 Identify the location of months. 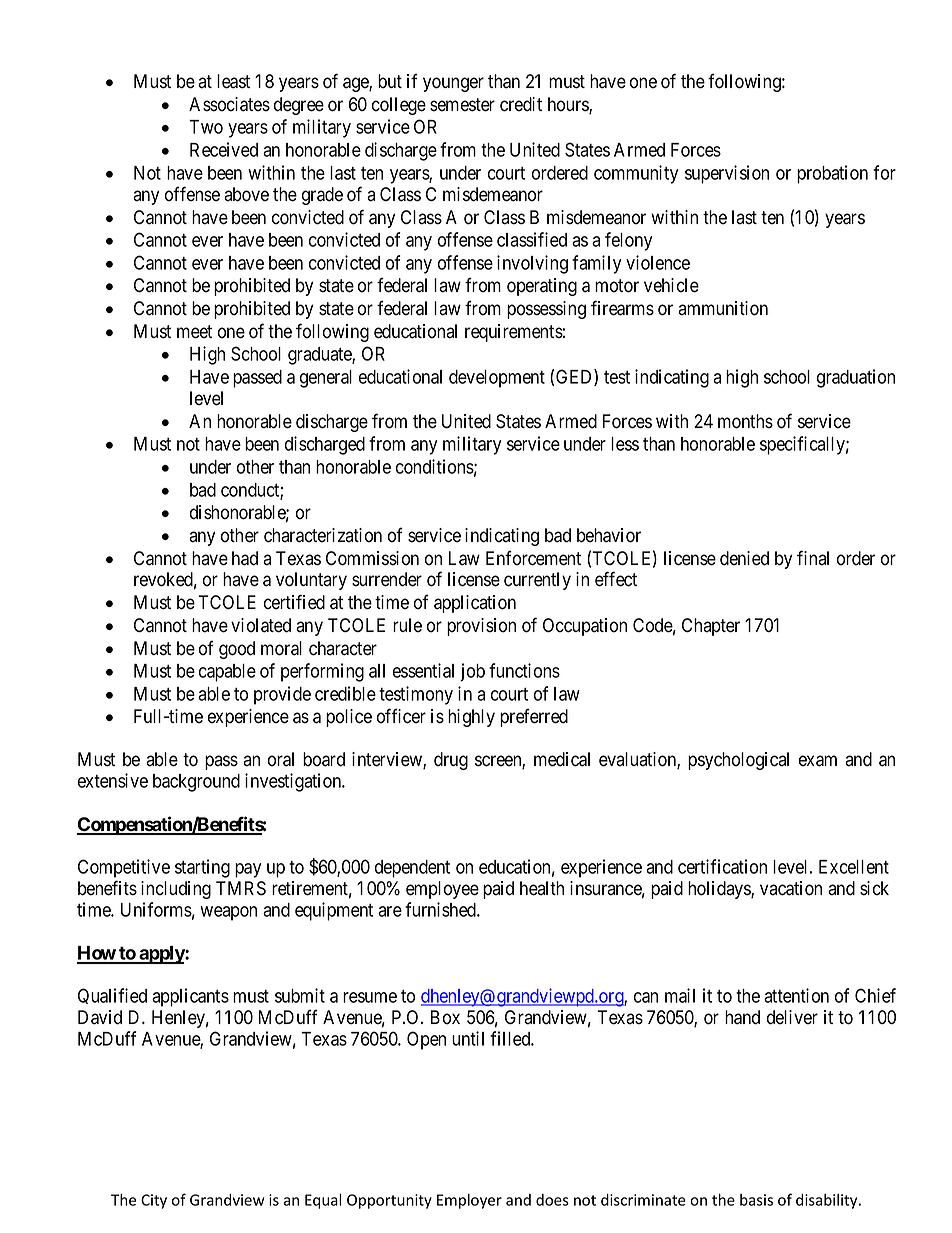
(745, 421).
